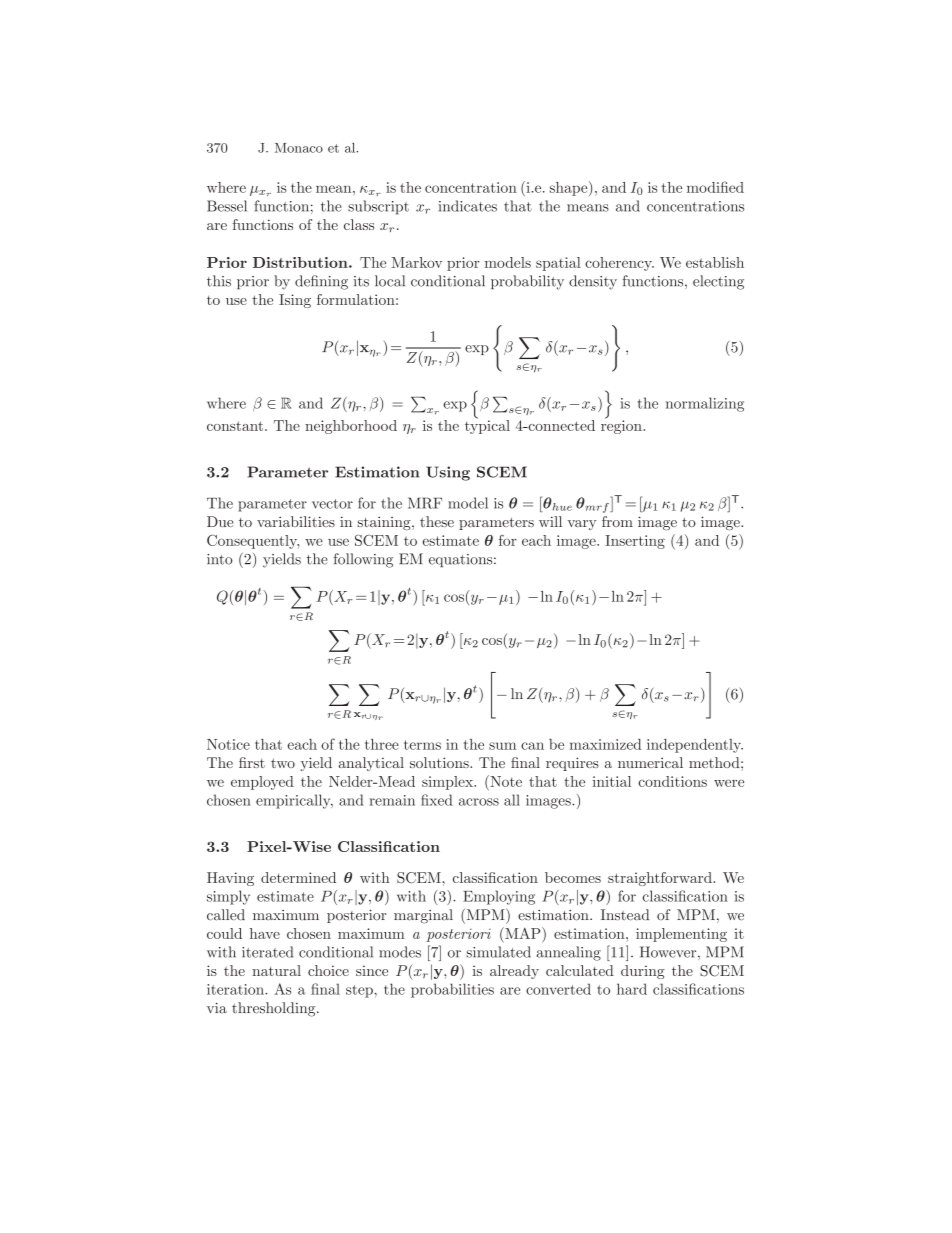 Image resolution: width=952 pixels, height=1233 pixels. Describe the element at coordinates (437, 521) in the screenshot. I see `these` at that location.
